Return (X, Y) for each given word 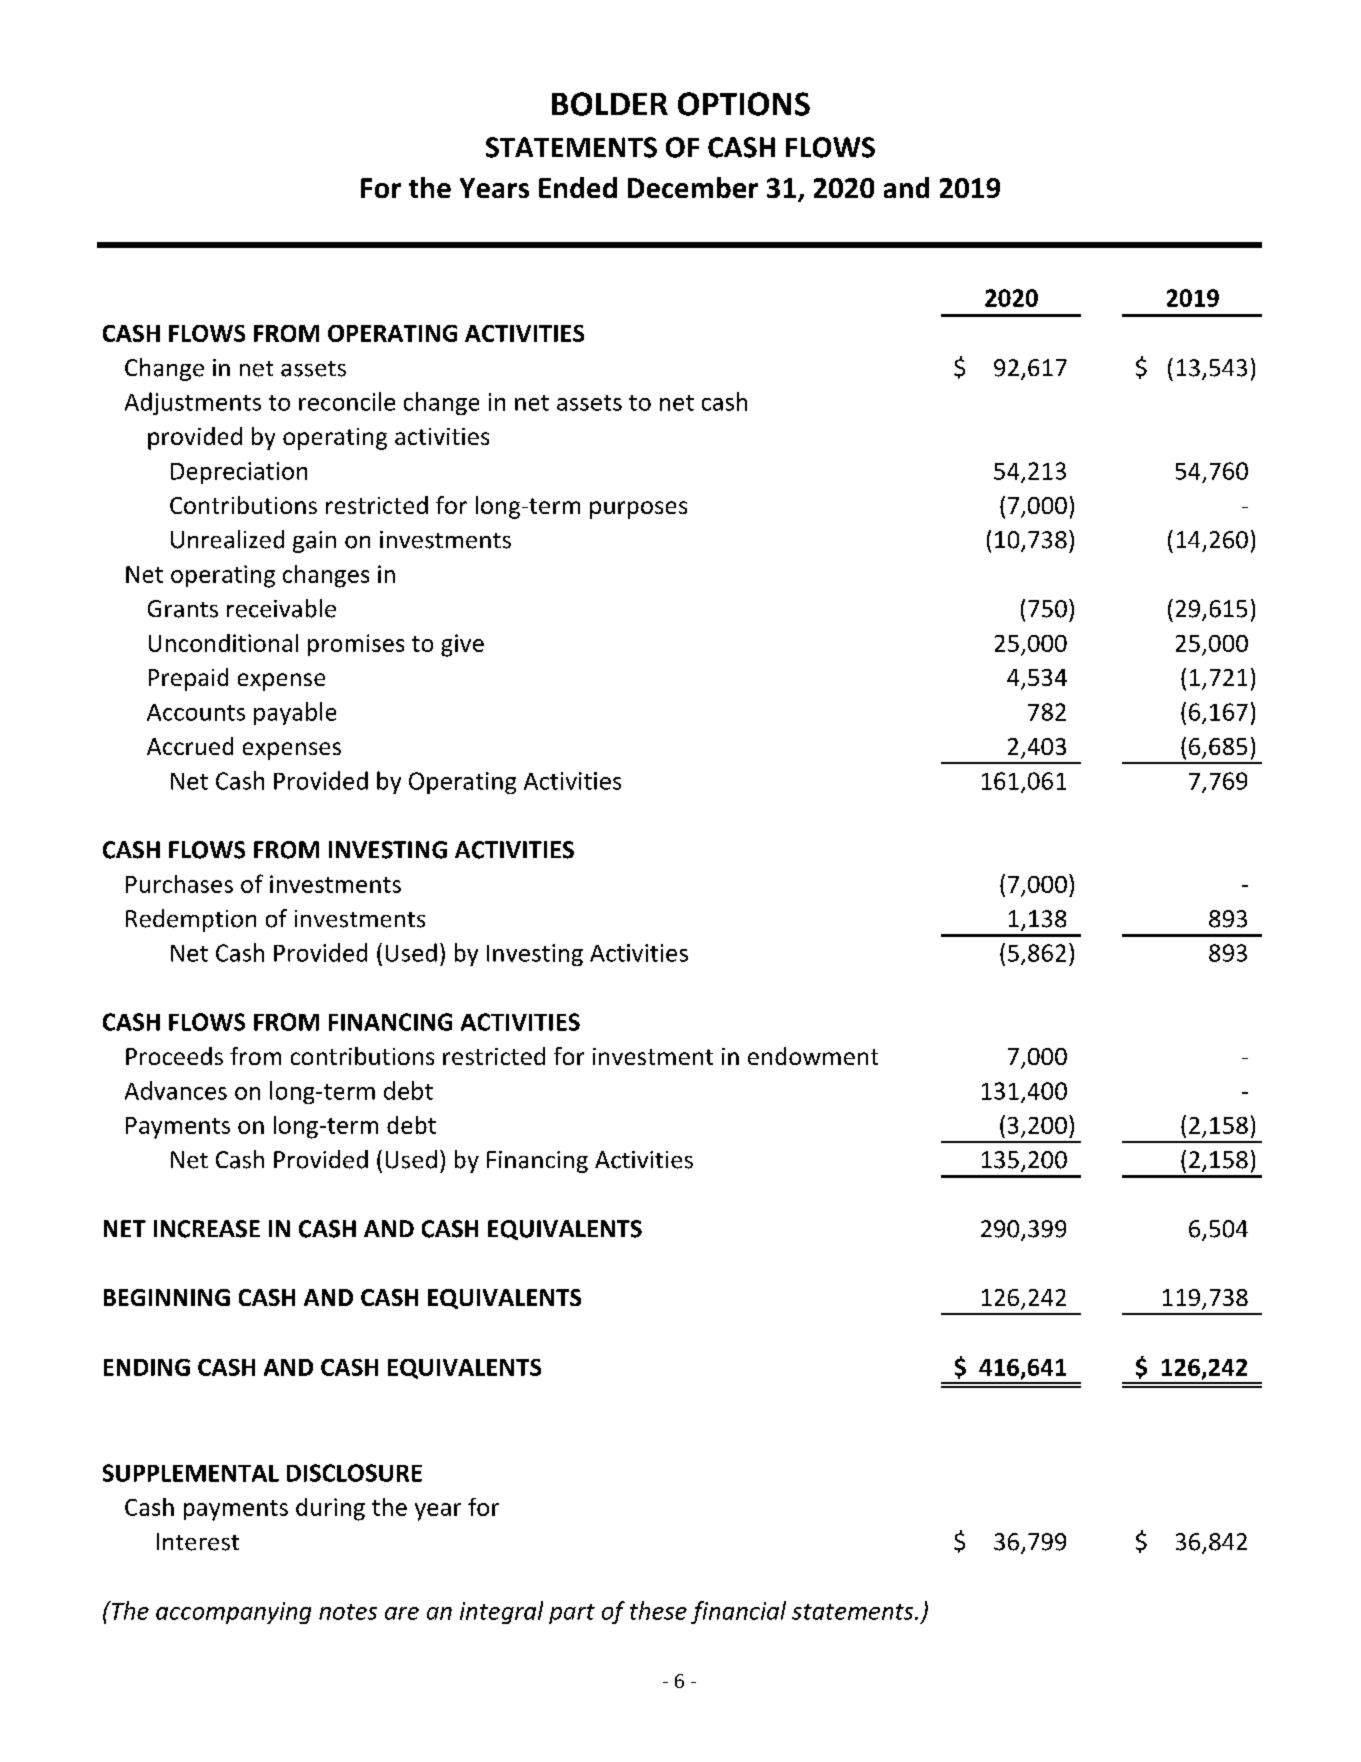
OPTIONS (744, 104)
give (462, 645)
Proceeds (174, 1056)
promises (356, 645)
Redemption (191, 920)
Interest (198, 1542)
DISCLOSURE (354, 1473)
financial (738, 1612)
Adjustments (193, 403)
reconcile (347, 401)
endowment (813, 1056)
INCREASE (207, 1229)
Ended (578, 187)
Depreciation (239, 473)
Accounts (196, 712)
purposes (638, 510)
